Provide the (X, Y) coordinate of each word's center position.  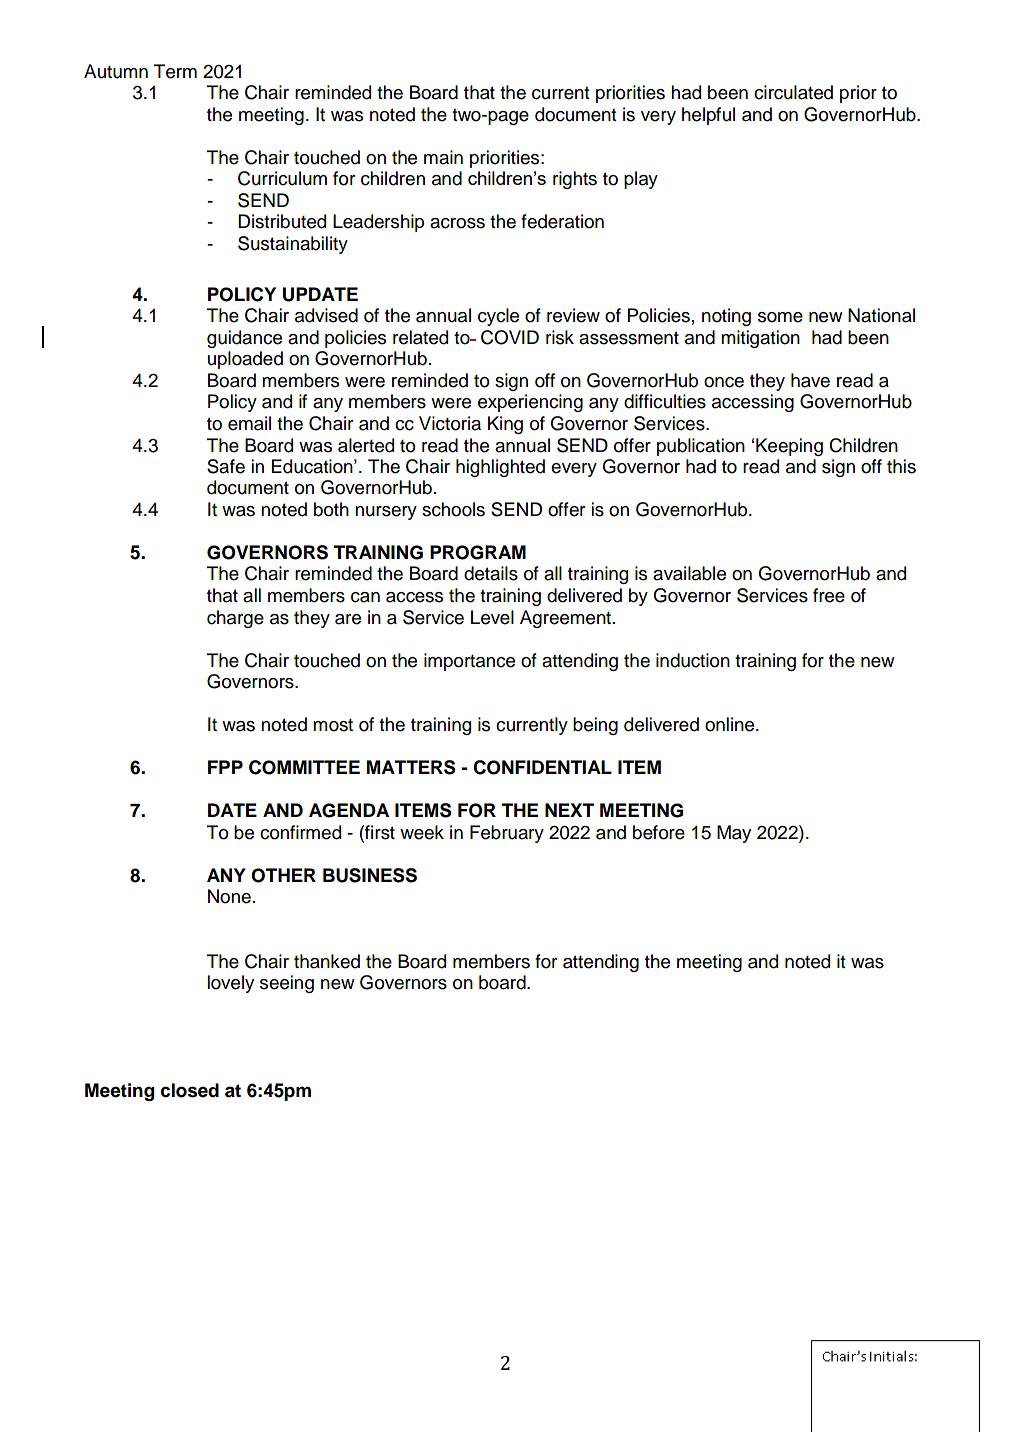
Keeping (789, 447)
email (249, 423)
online (731, 724)
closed (190, 1090)
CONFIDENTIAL (542, 767)
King (505, 425)
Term (175, 71)
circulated (793, 92)
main (443, 157)
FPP (225, 767)
